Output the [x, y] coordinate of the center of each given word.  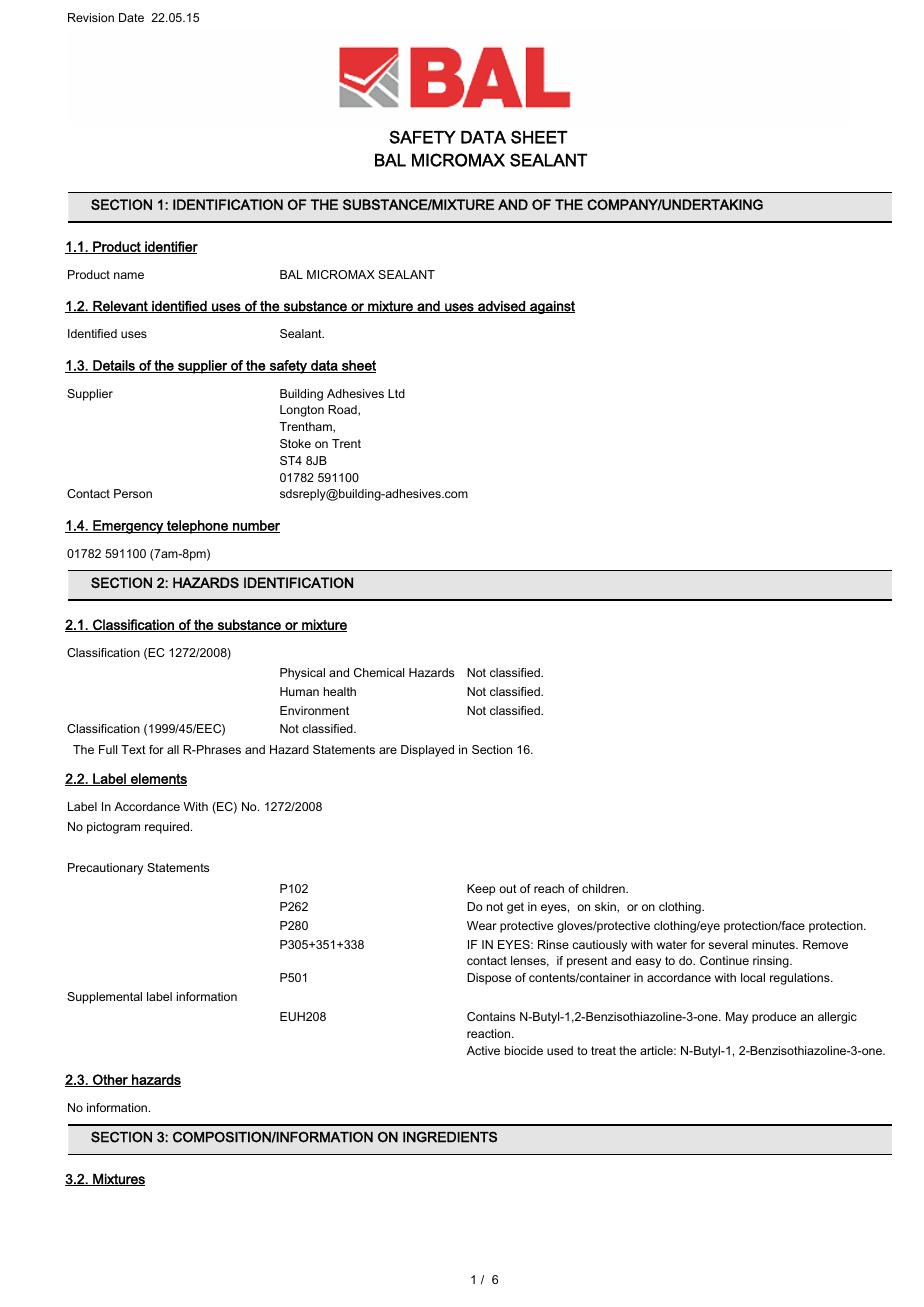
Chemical [379, 672]
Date [131, 17]
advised [501, 307]
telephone [197, 527]
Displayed [427, 751]
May [737, 1018]
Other [110, 1080]
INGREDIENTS [450, 1137]
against [551, 307]
